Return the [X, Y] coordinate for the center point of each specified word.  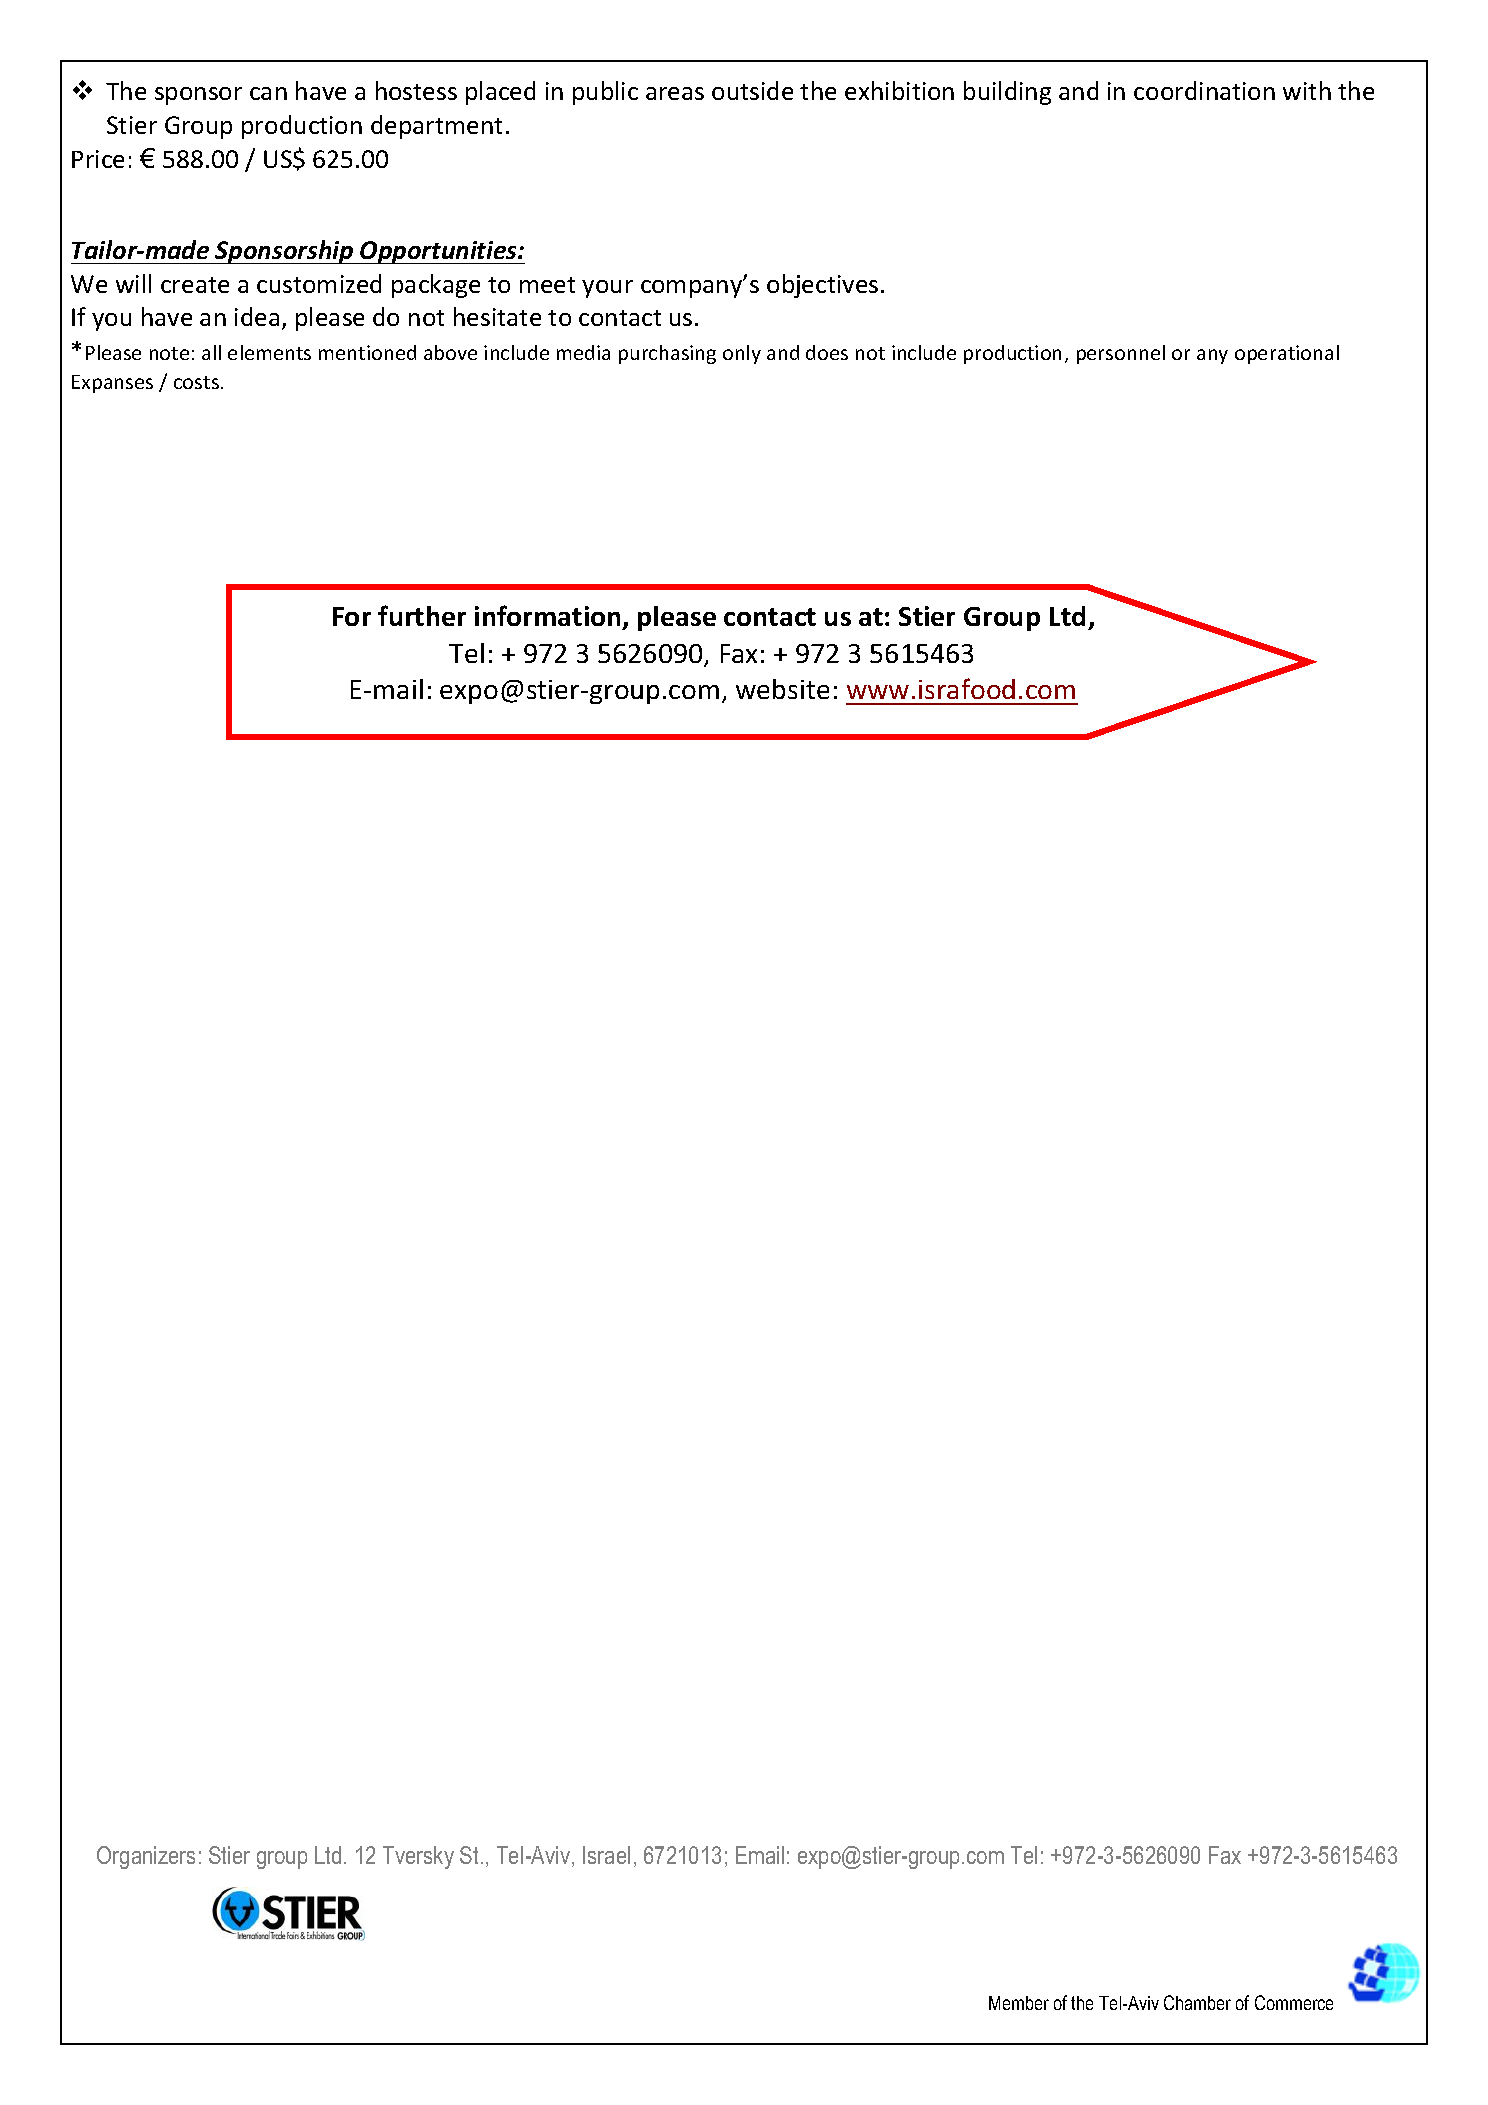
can [268, 93]
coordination [1204, 90]
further [422, 615]
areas [675, 93]
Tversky [418, 1857]
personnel [1121, 354]
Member [1019, 2003]
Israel [606, 1855]
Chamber [1197, 2002]
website [782, 689]
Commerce [1294, 2002]
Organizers [146, 1857]
